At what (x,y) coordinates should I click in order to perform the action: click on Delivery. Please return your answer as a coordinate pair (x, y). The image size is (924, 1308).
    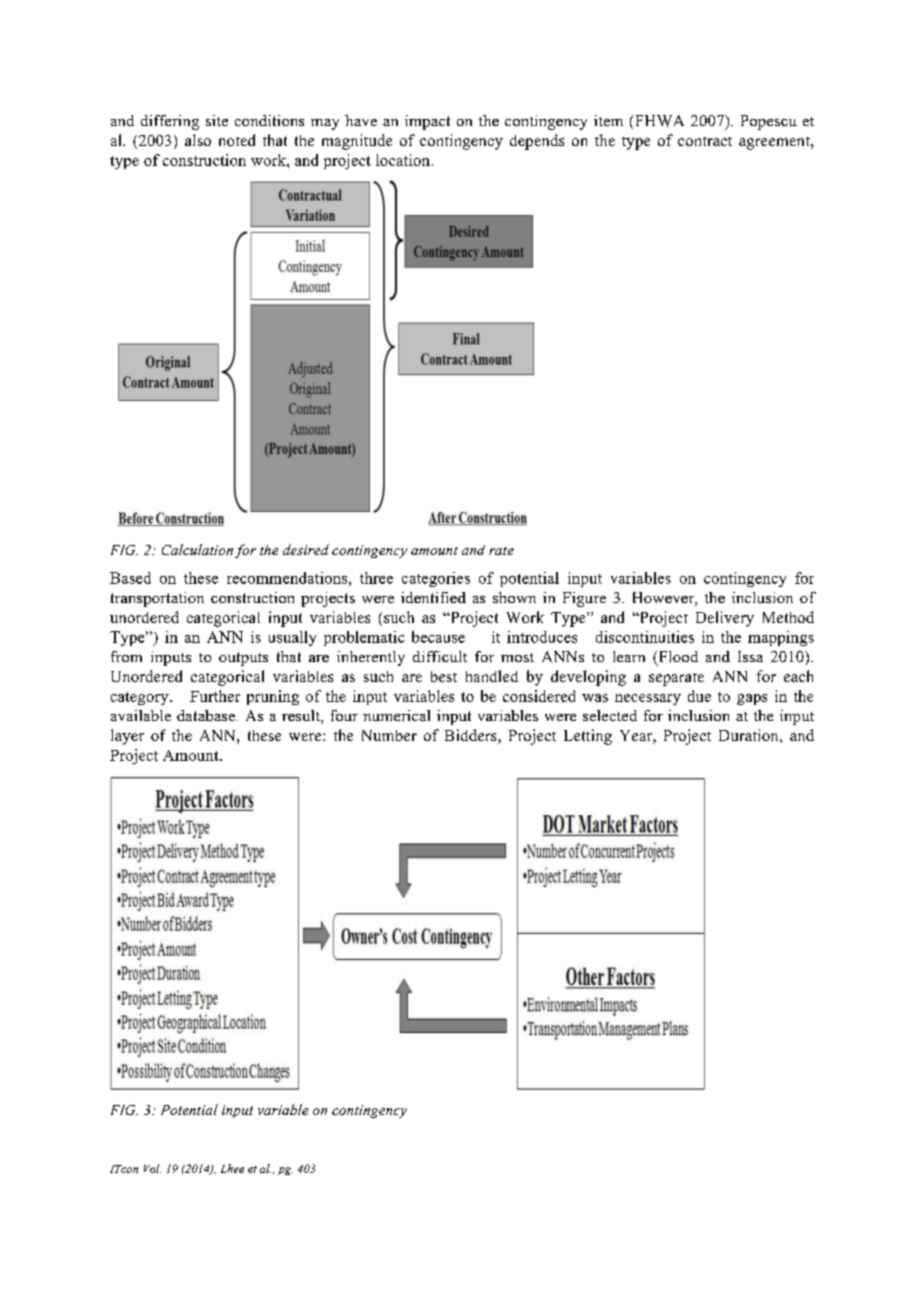
    Looking at the image, I should click on (725, 619).
